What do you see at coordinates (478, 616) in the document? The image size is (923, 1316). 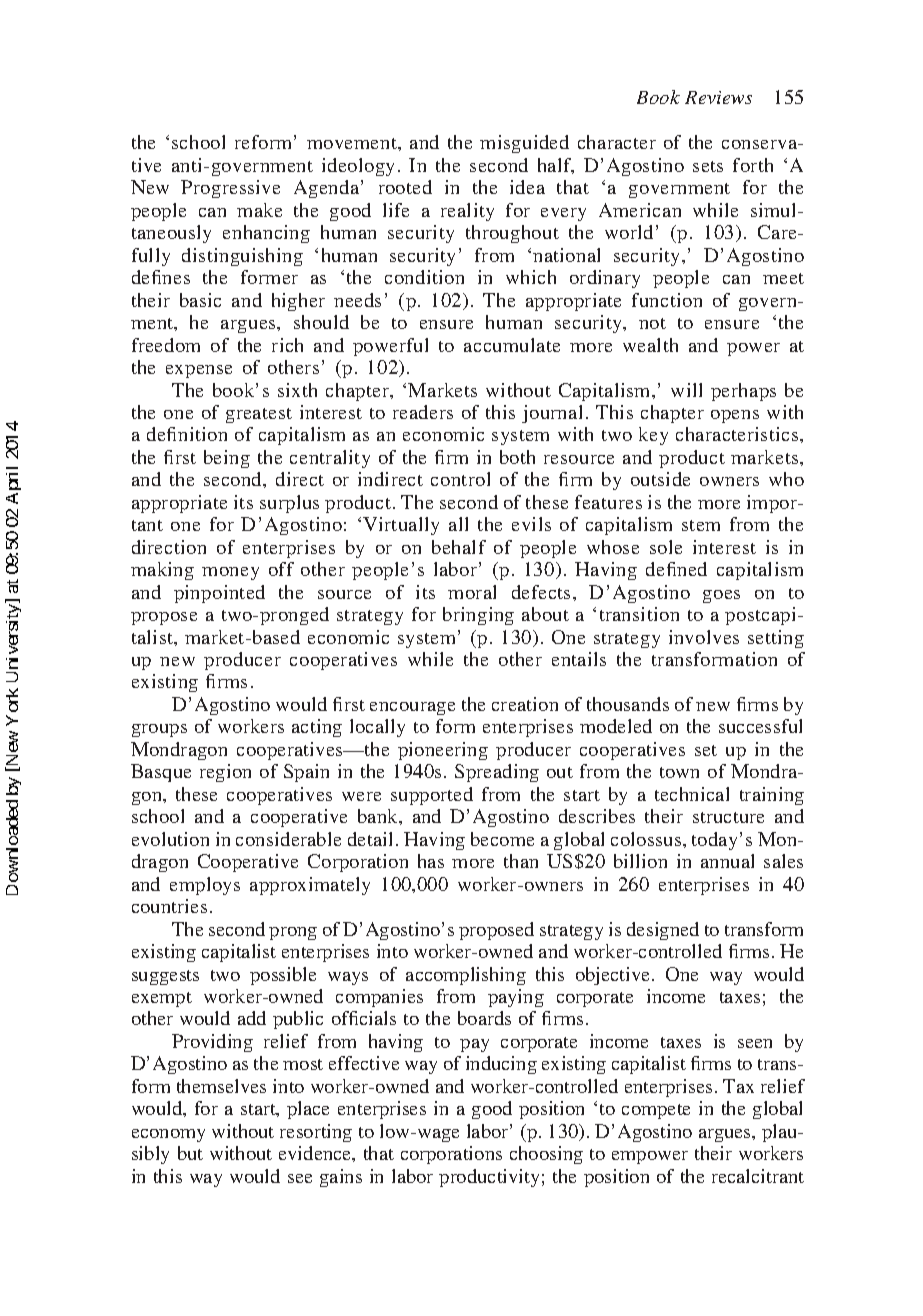 I see `bringing` at bounding box center [478, 616].
